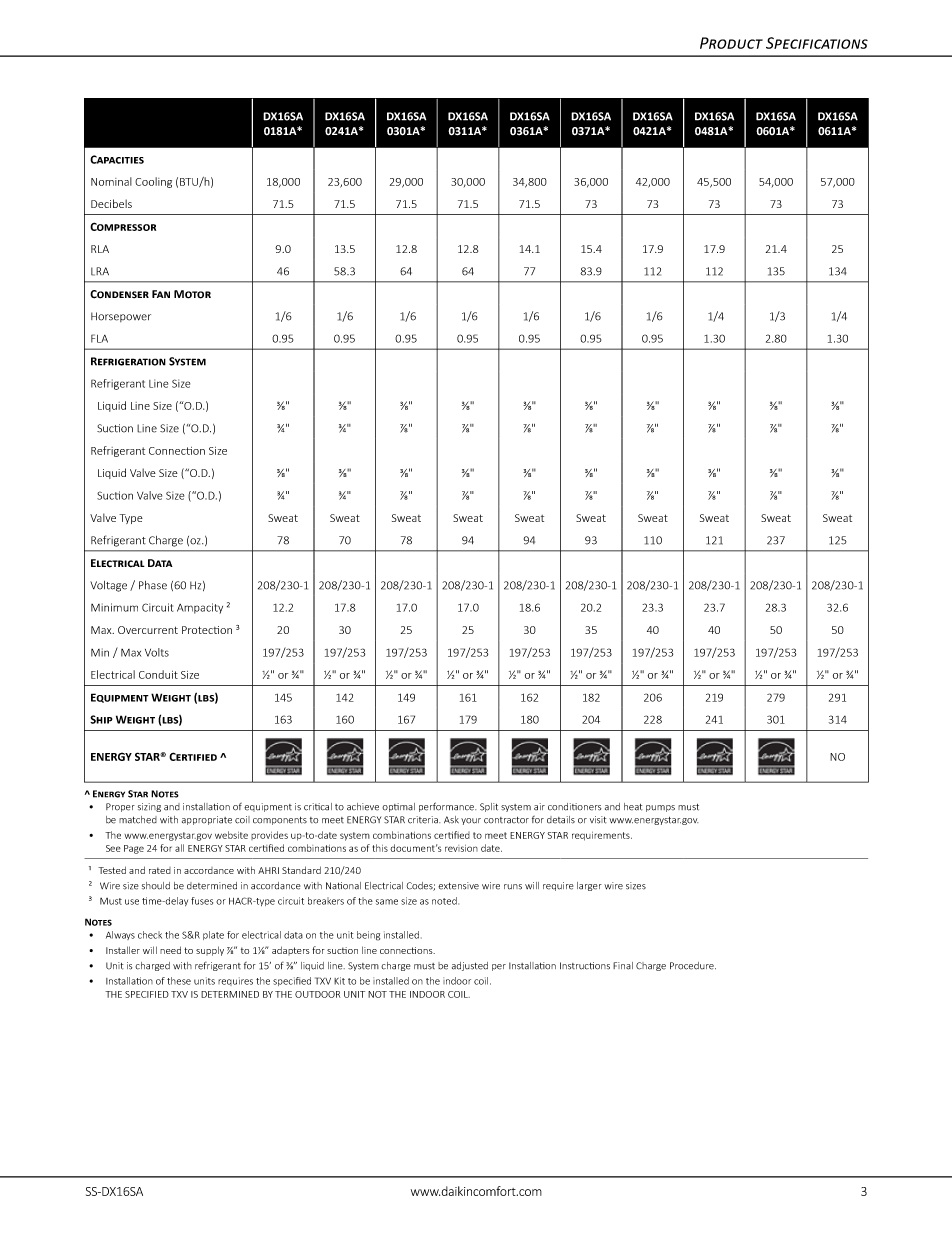 This page has width=952, height=1233. What do you see at coordinates (470, 966) in the page?
I see `adjusted` at bounding box center [470, 966].
